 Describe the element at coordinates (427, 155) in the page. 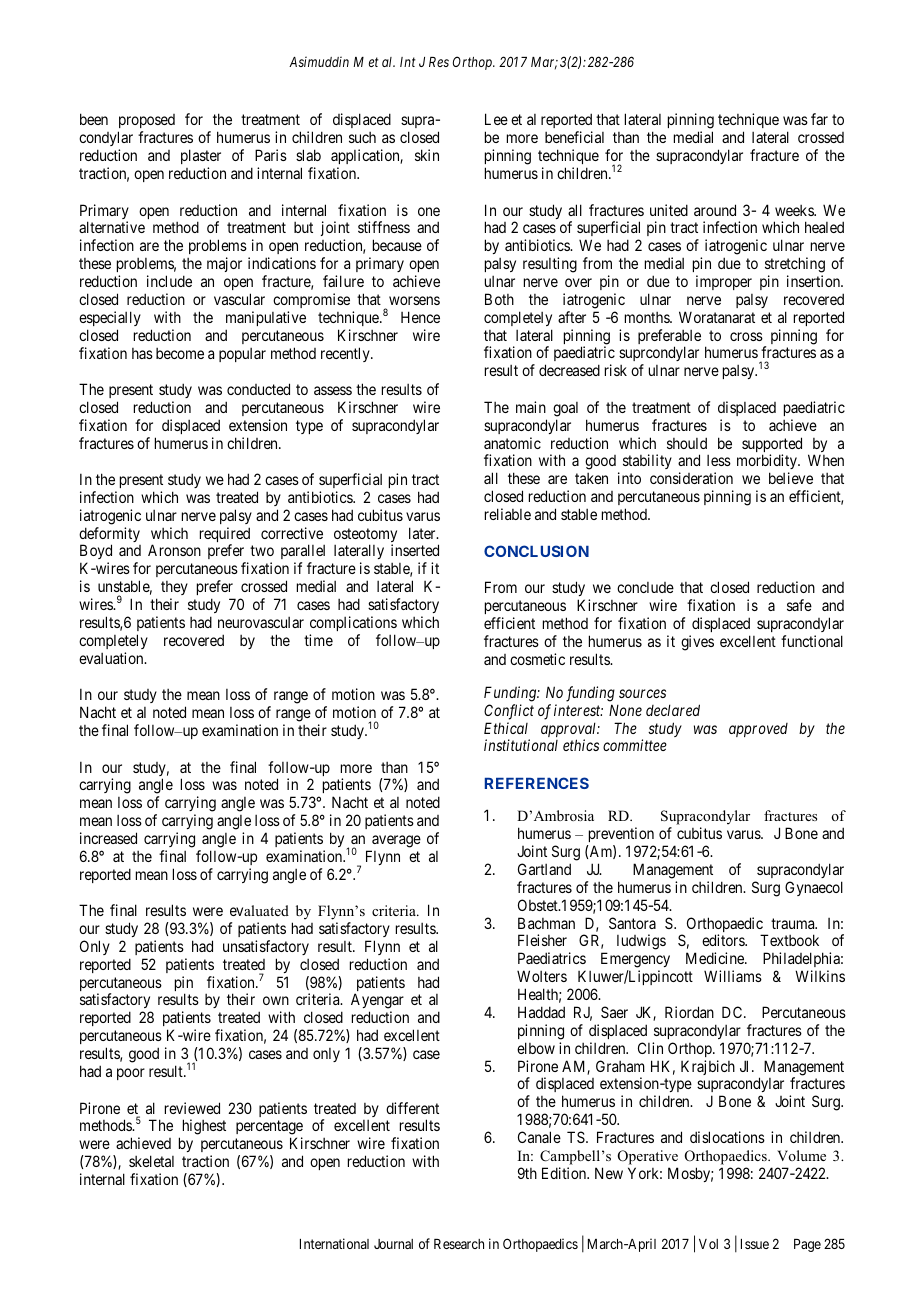

I see `skin` at that location.
